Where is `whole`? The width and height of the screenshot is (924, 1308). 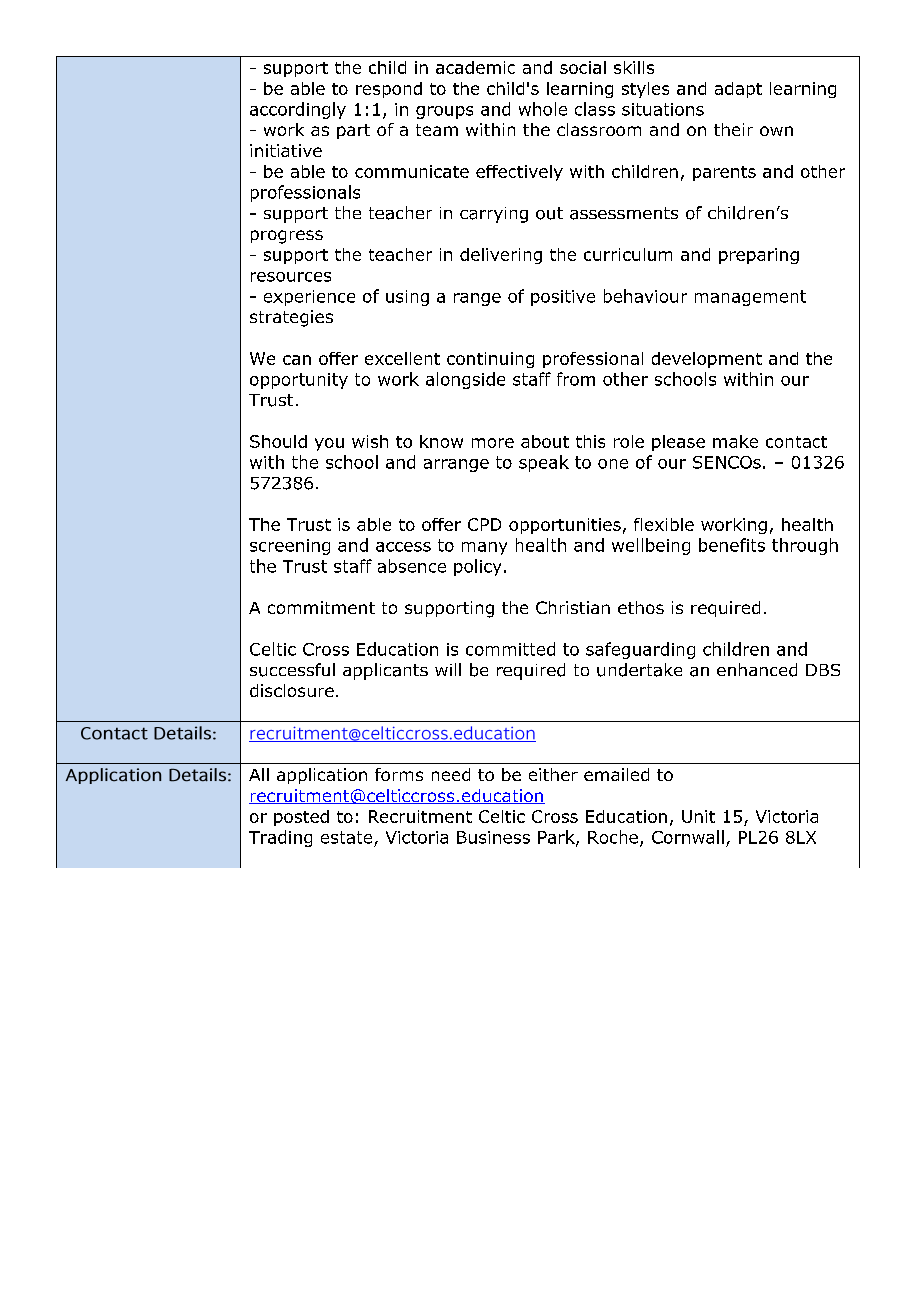 whole is located at coordinates (543, 109).
